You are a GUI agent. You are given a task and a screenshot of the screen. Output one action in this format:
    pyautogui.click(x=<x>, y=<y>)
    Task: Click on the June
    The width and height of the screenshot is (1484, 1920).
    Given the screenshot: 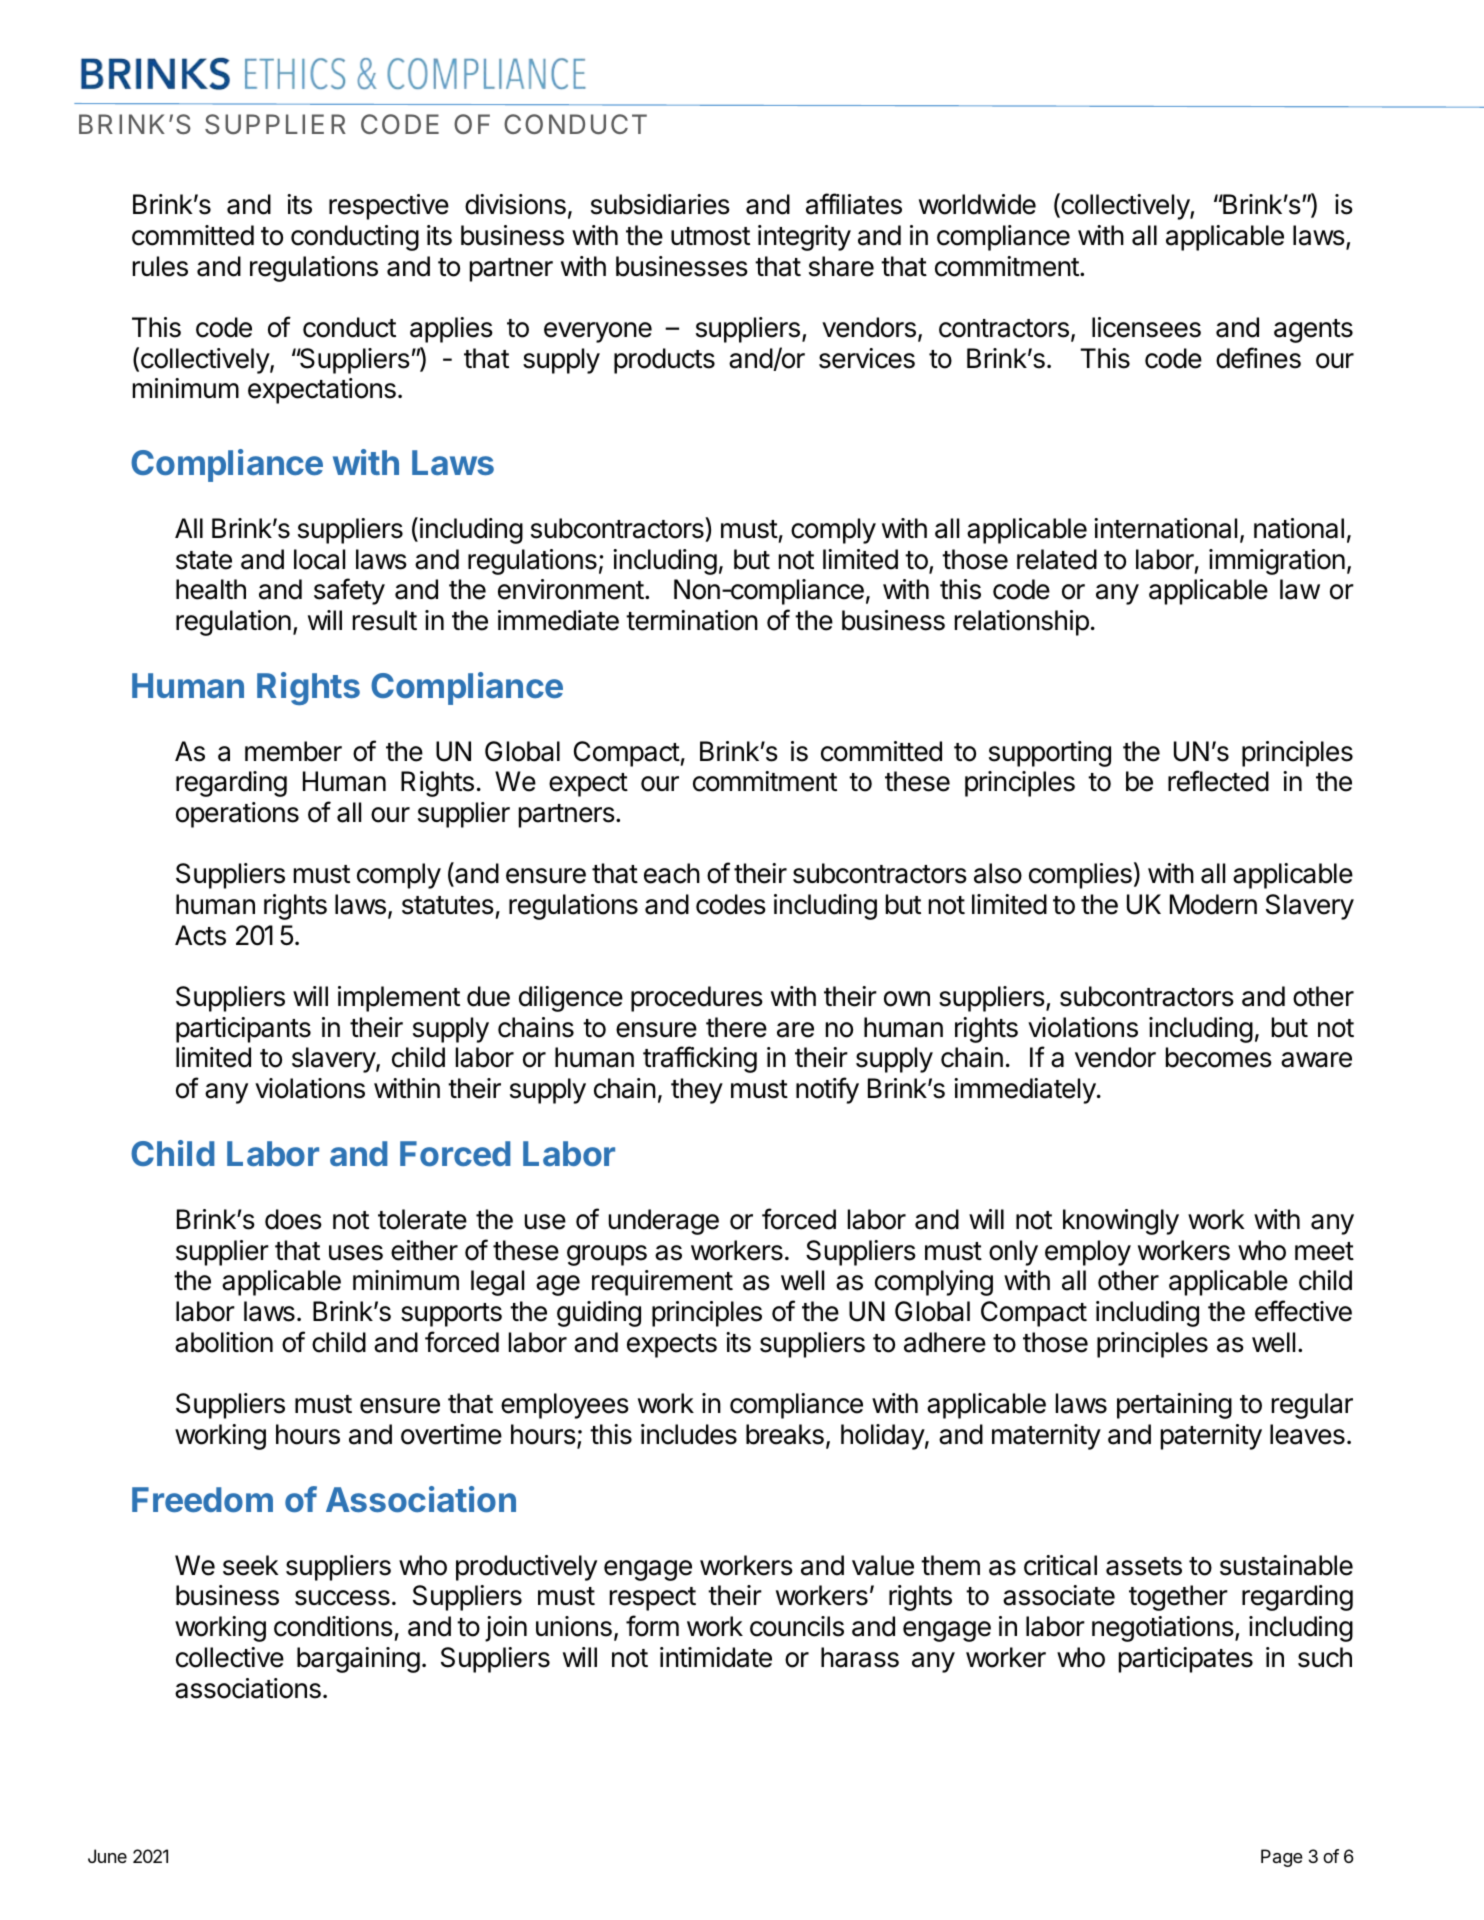 What is the action you would take?
    pyautogui.click(x=107, y=1856)
